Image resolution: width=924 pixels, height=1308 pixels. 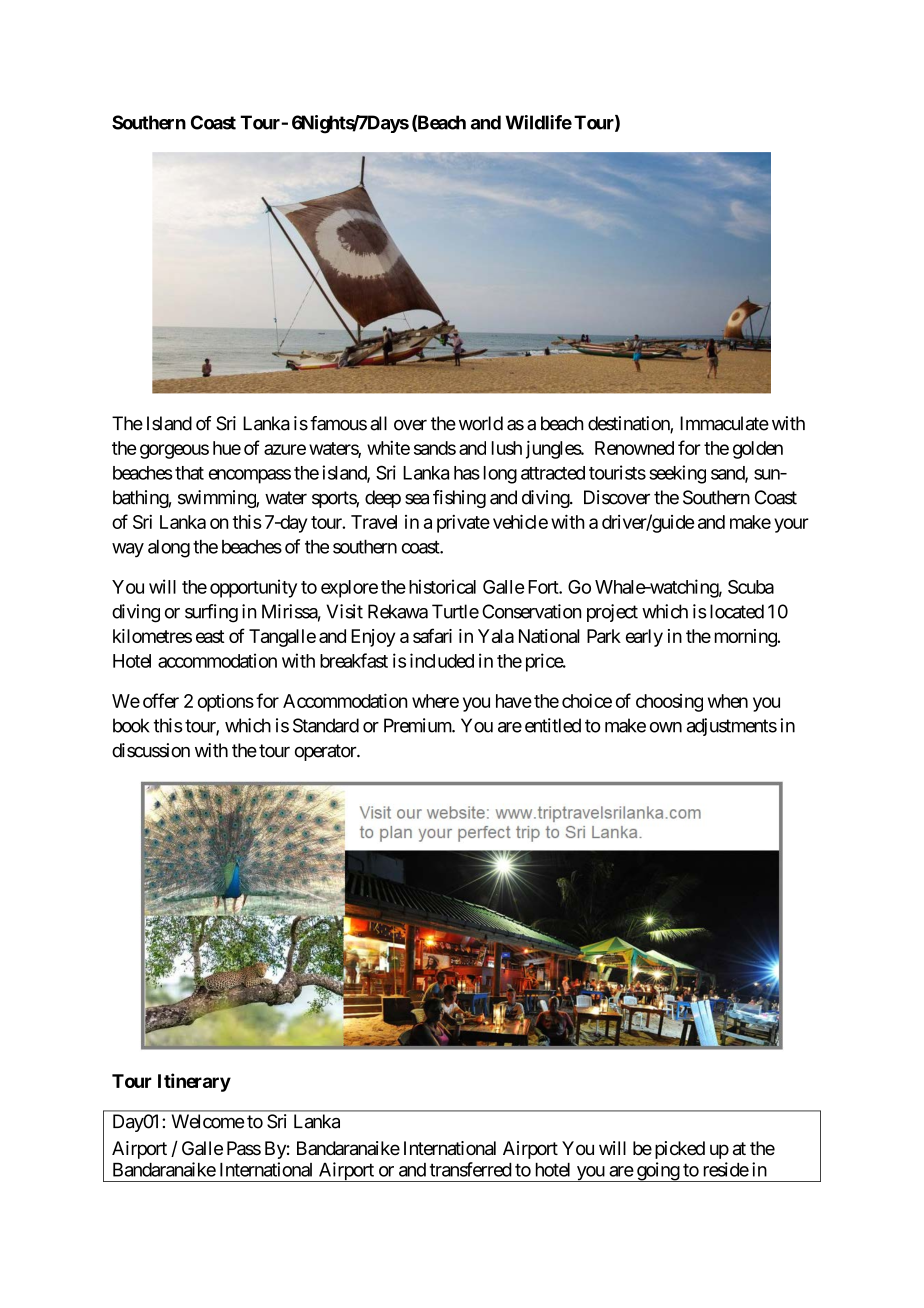 What do you see at coordinates (553, 725) in the image?
I see `entitled` at bounding box center [553, 725].
